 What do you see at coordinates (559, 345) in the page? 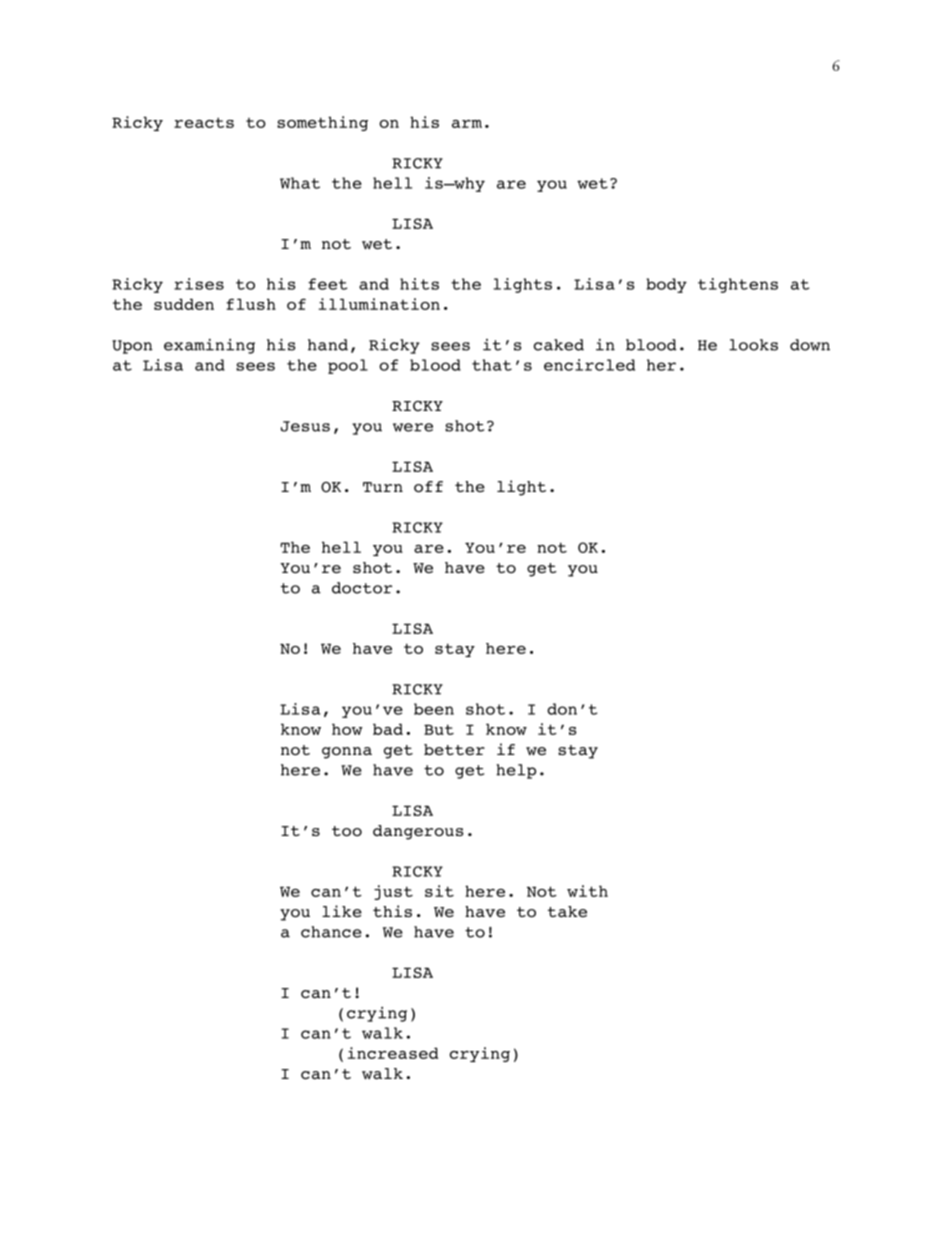
I see `caked` at bounding box center [559, 345].
